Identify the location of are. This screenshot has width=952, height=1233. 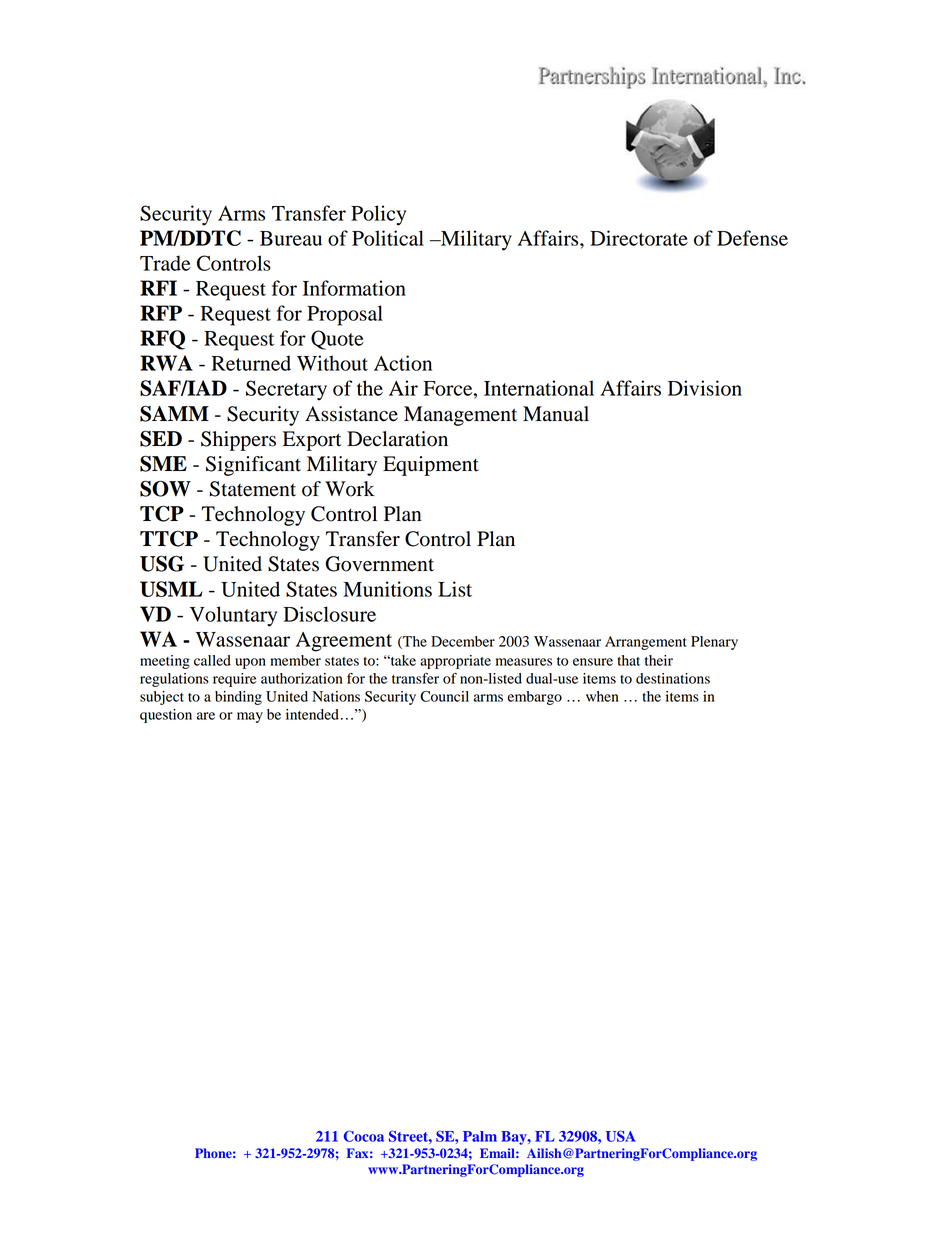
(206, 716).
